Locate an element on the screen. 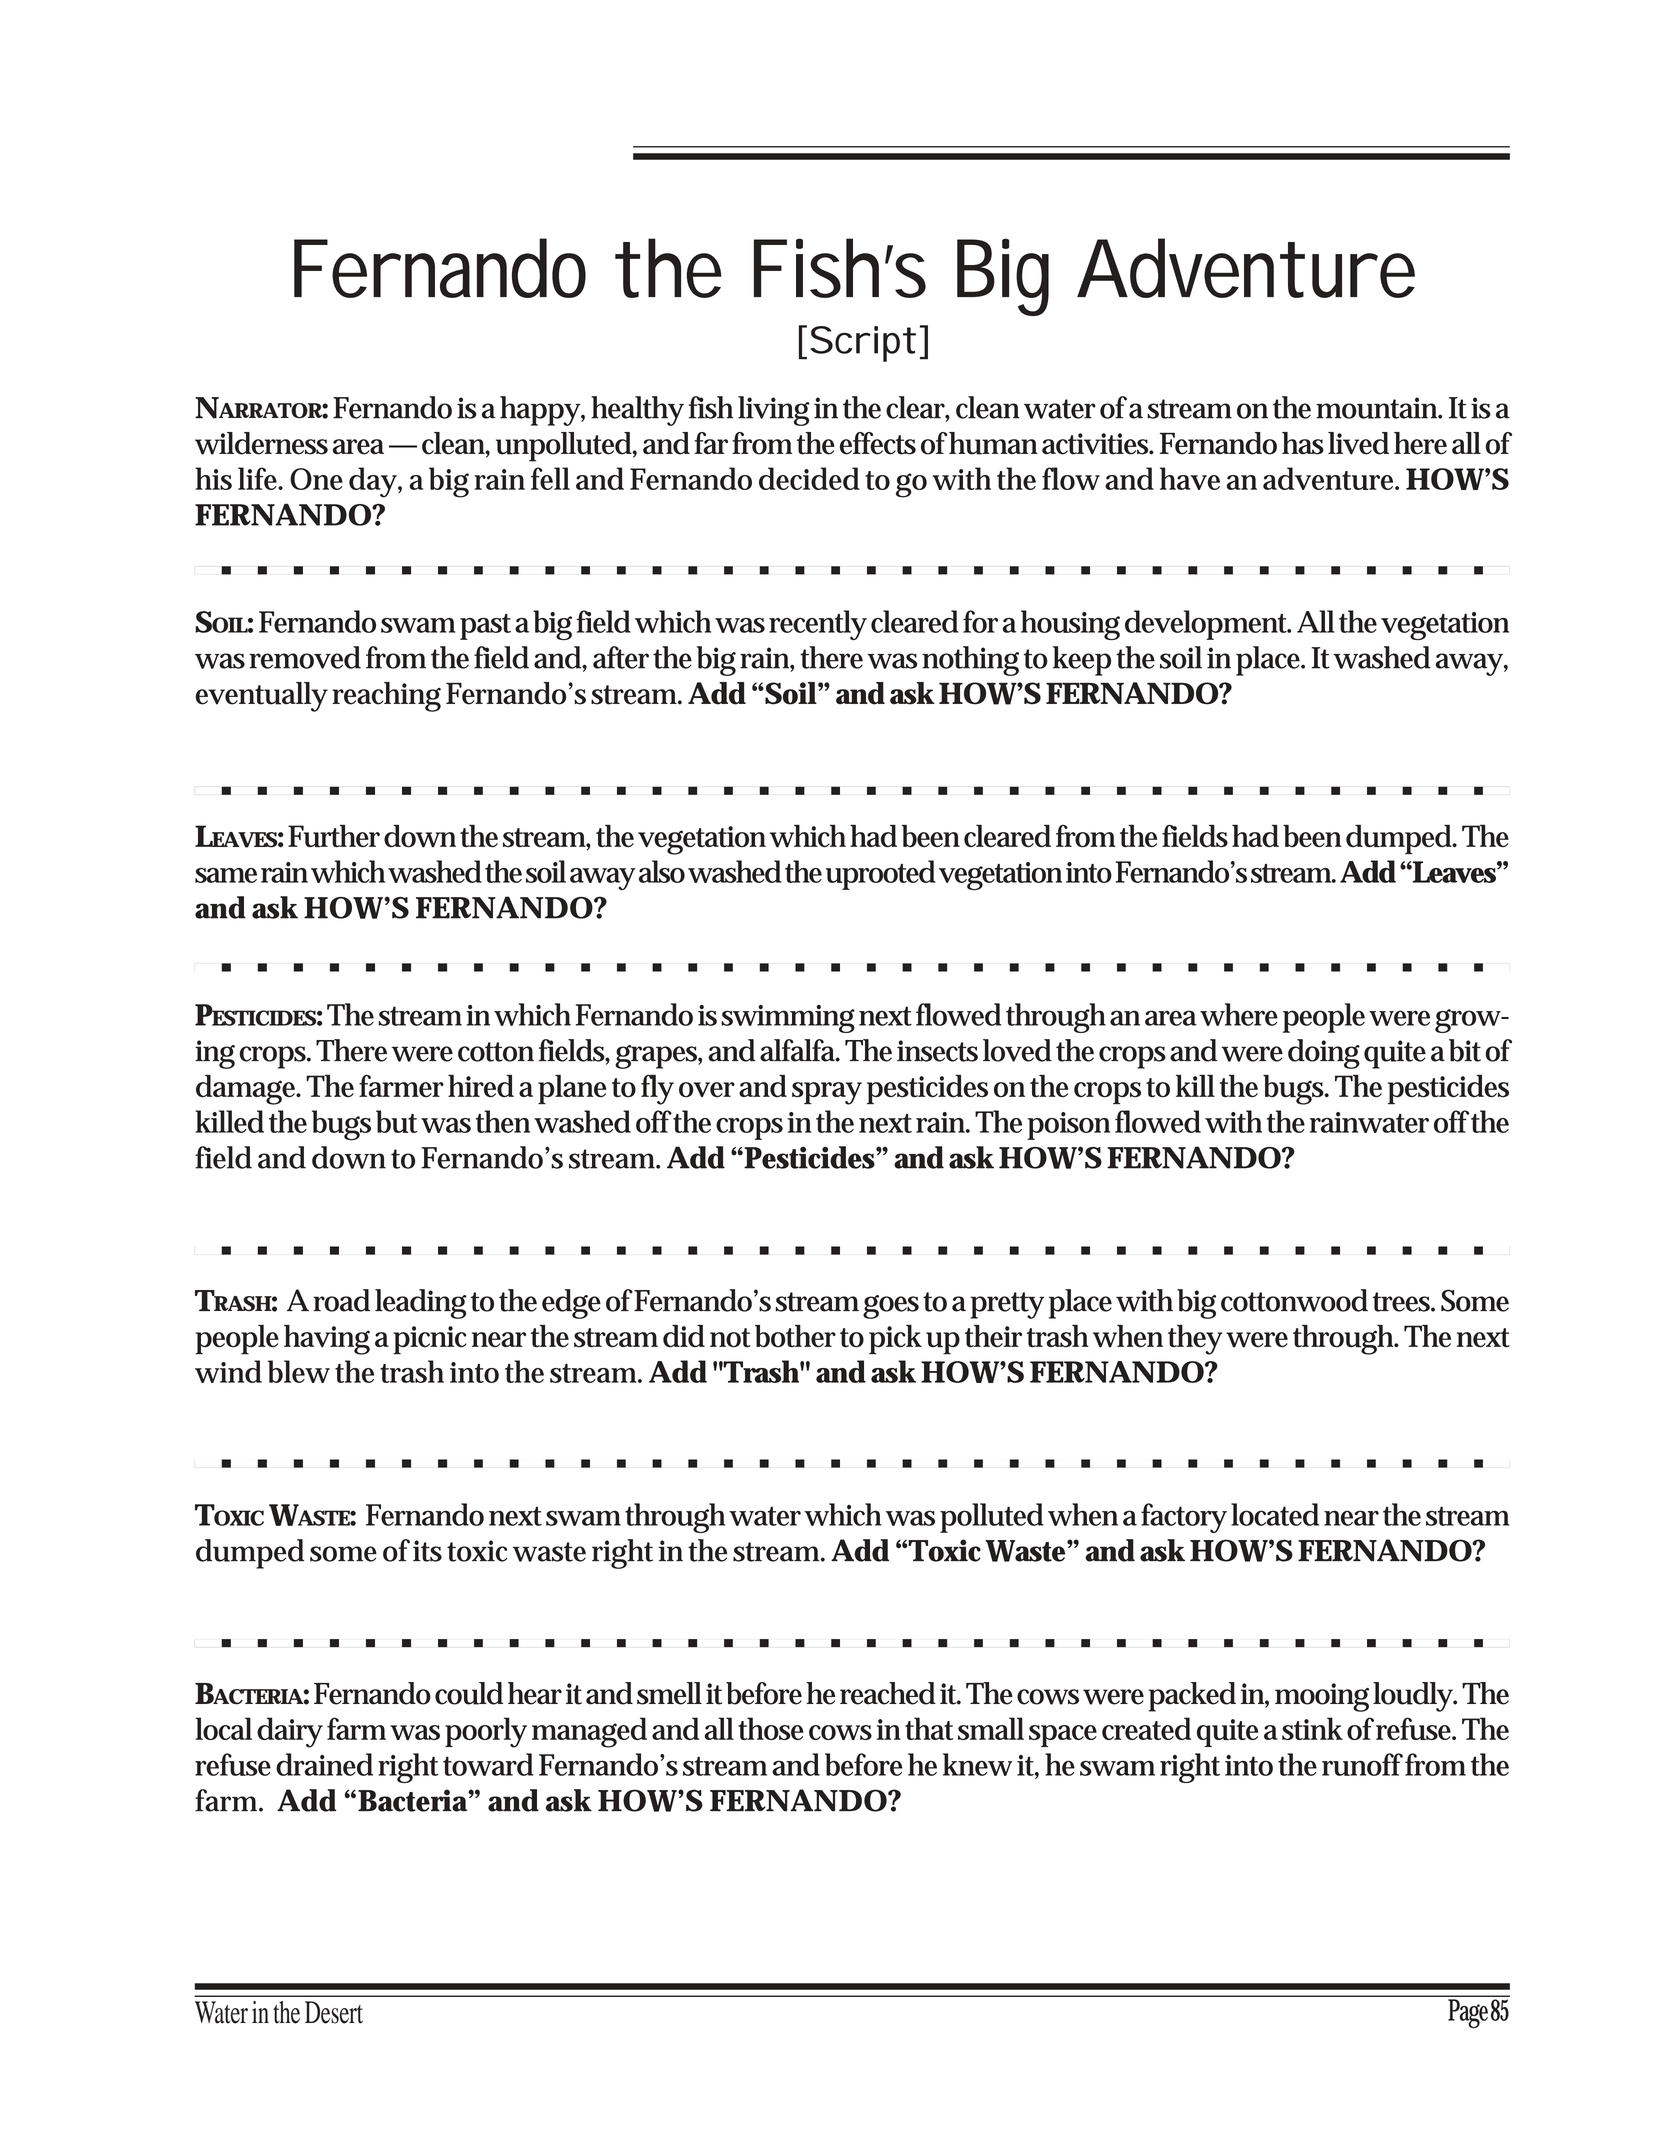  runoff is located at coordinates (1362, 1764).
